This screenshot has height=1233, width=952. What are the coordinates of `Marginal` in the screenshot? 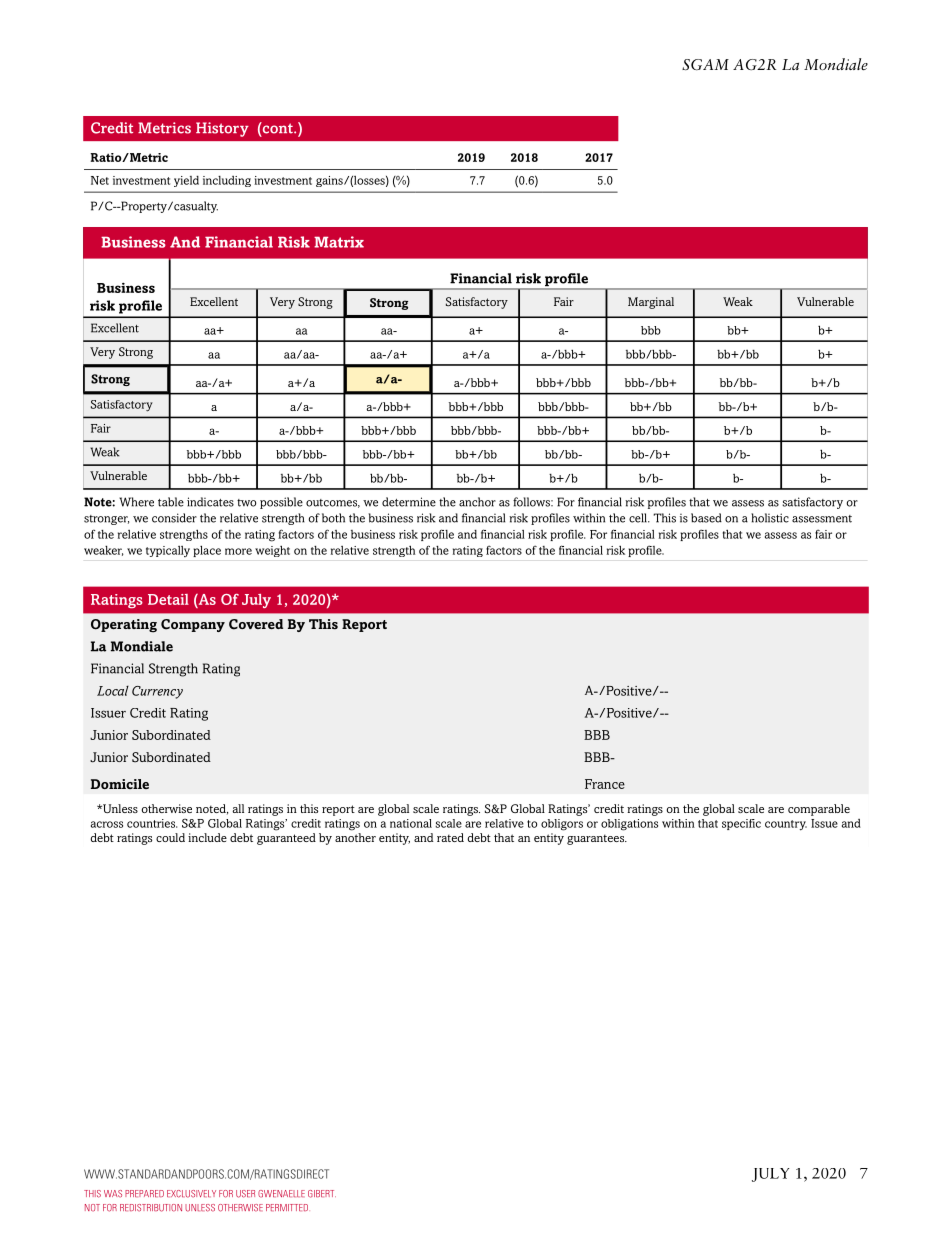 It's located at (651, 303).
